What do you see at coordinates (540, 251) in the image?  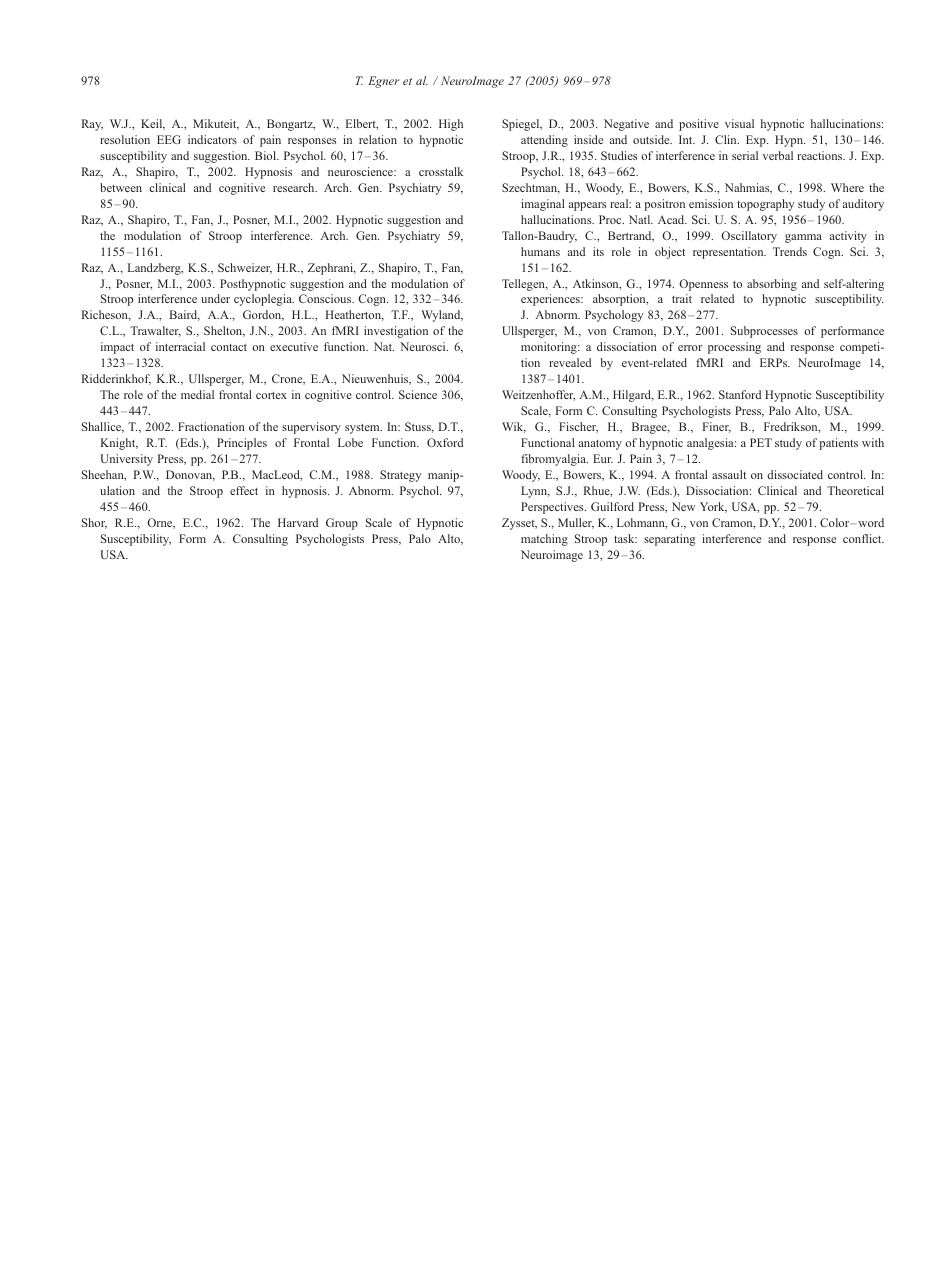 I see `humans` at bounding box center [540, 251].
